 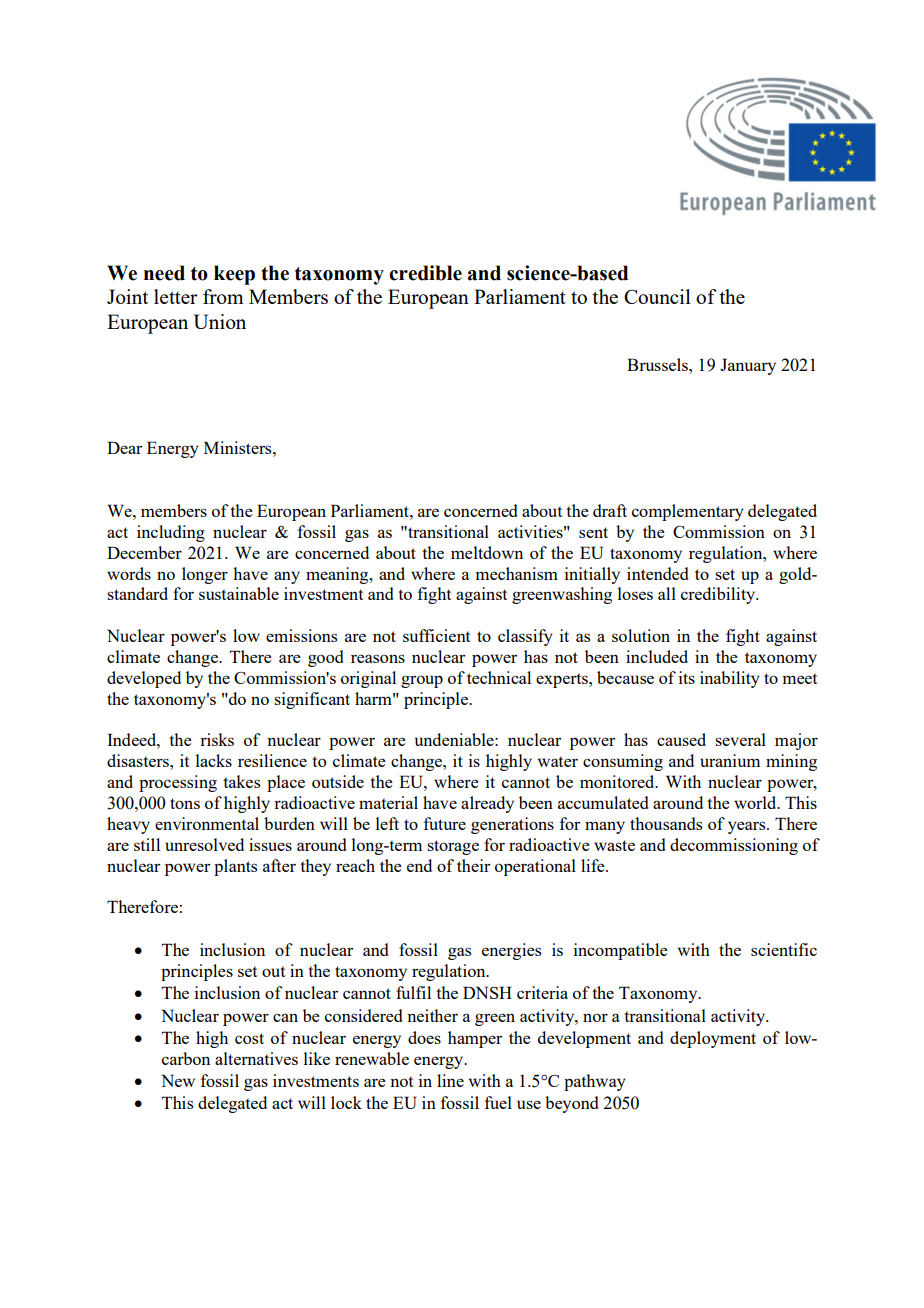 I want to click on scientific, so click(x=784, y=949).
